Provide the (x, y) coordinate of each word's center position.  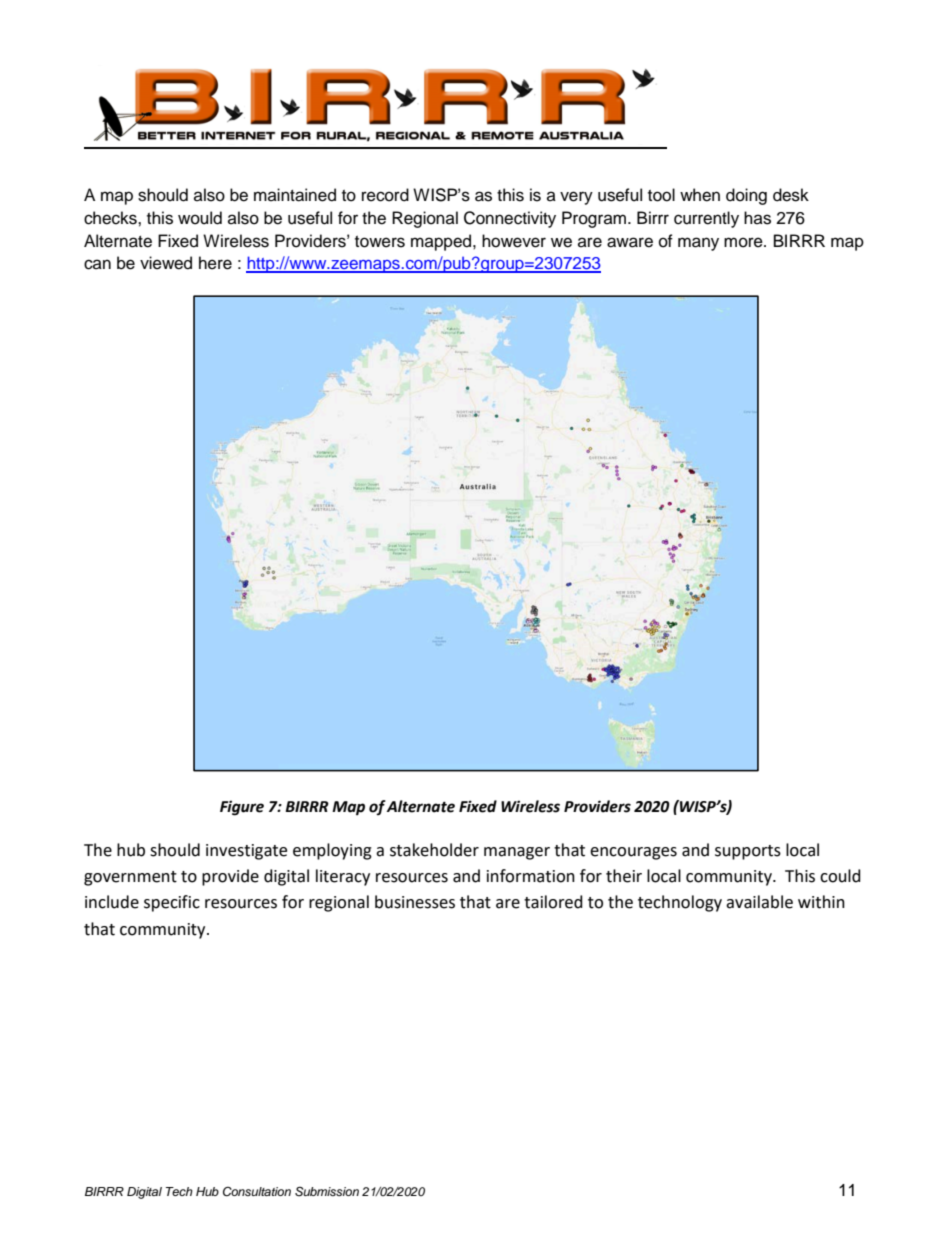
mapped (442, 242)
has (757, 218)
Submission (327, 1192)
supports (748, 852)
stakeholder (434, 850)
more (744, 242)
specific (172, 903)
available (759, 902)
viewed (166, 263)
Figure (242, 808)
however (514, 241)
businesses (415, 902)
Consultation (257, 1192)
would (200, 218)
